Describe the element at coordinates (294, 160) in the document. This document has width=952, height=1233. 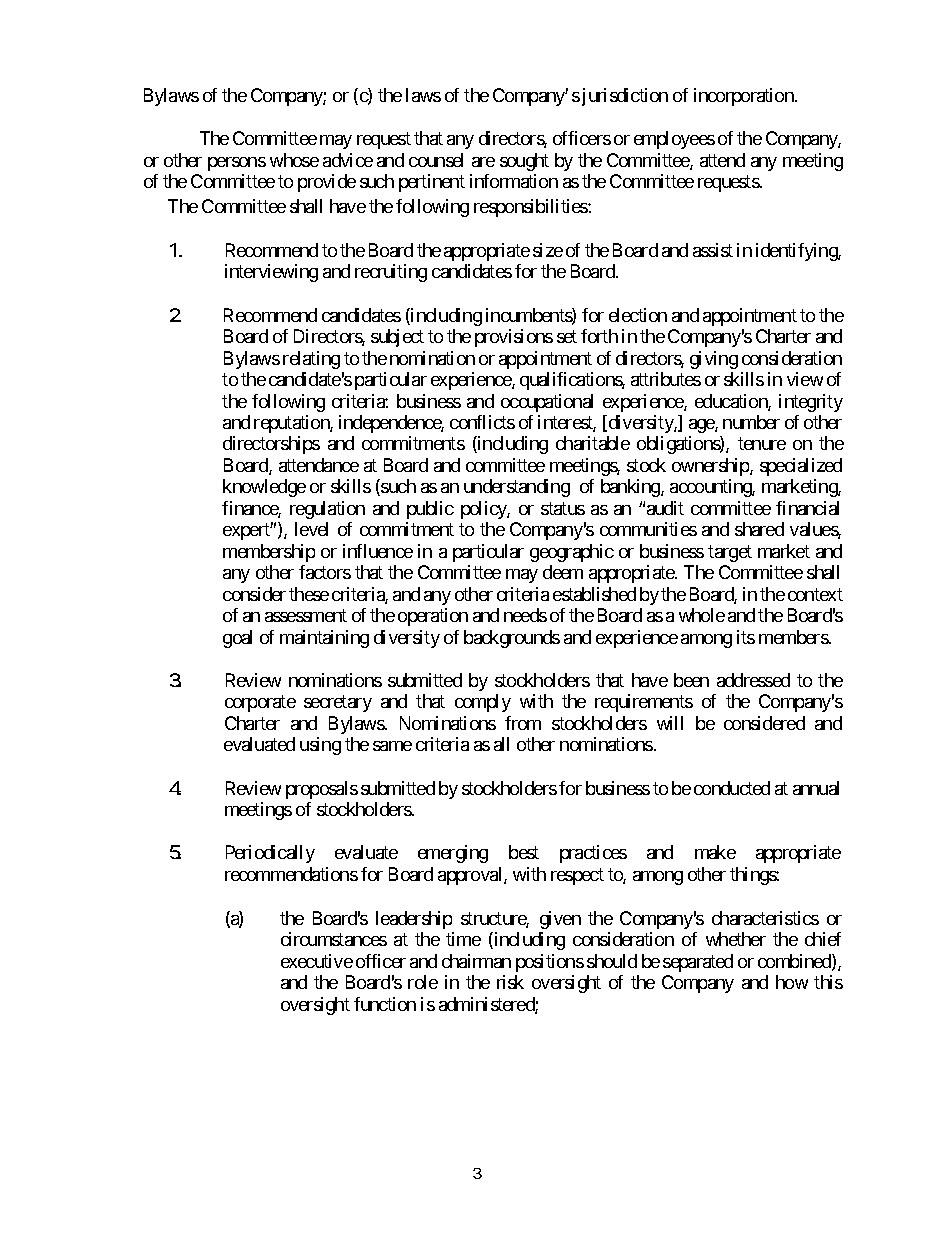
I see `whose` at that location.
